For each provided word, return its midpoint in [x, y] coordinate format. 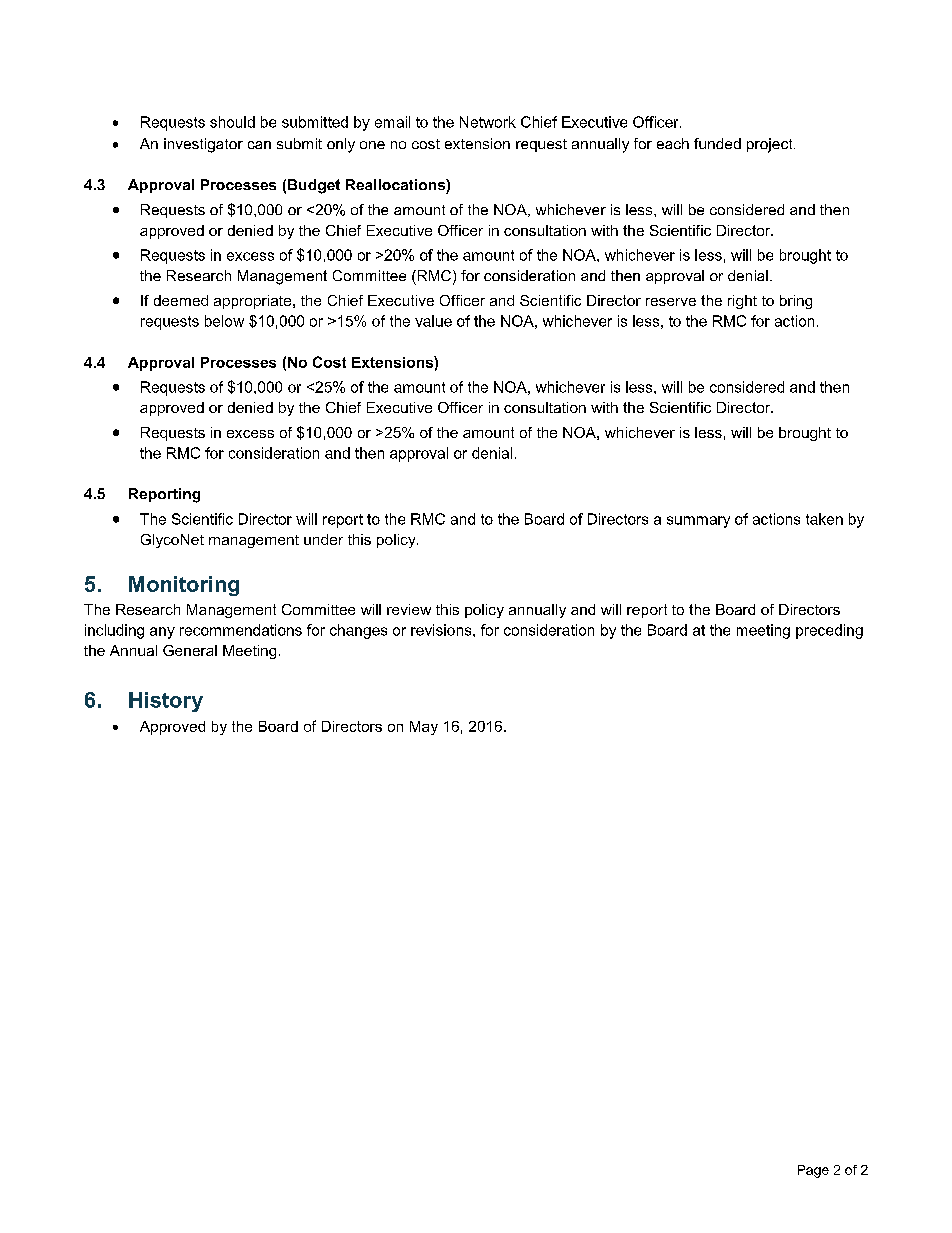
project [771, 145]
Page [813, 1171]
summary [698, 522]
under [323, 539]
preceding [829, 631]
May [424, 728]
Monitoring [184, 586]
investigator [203, 145]
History [166, 702]
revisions [442, 630]
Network [488, 122]
